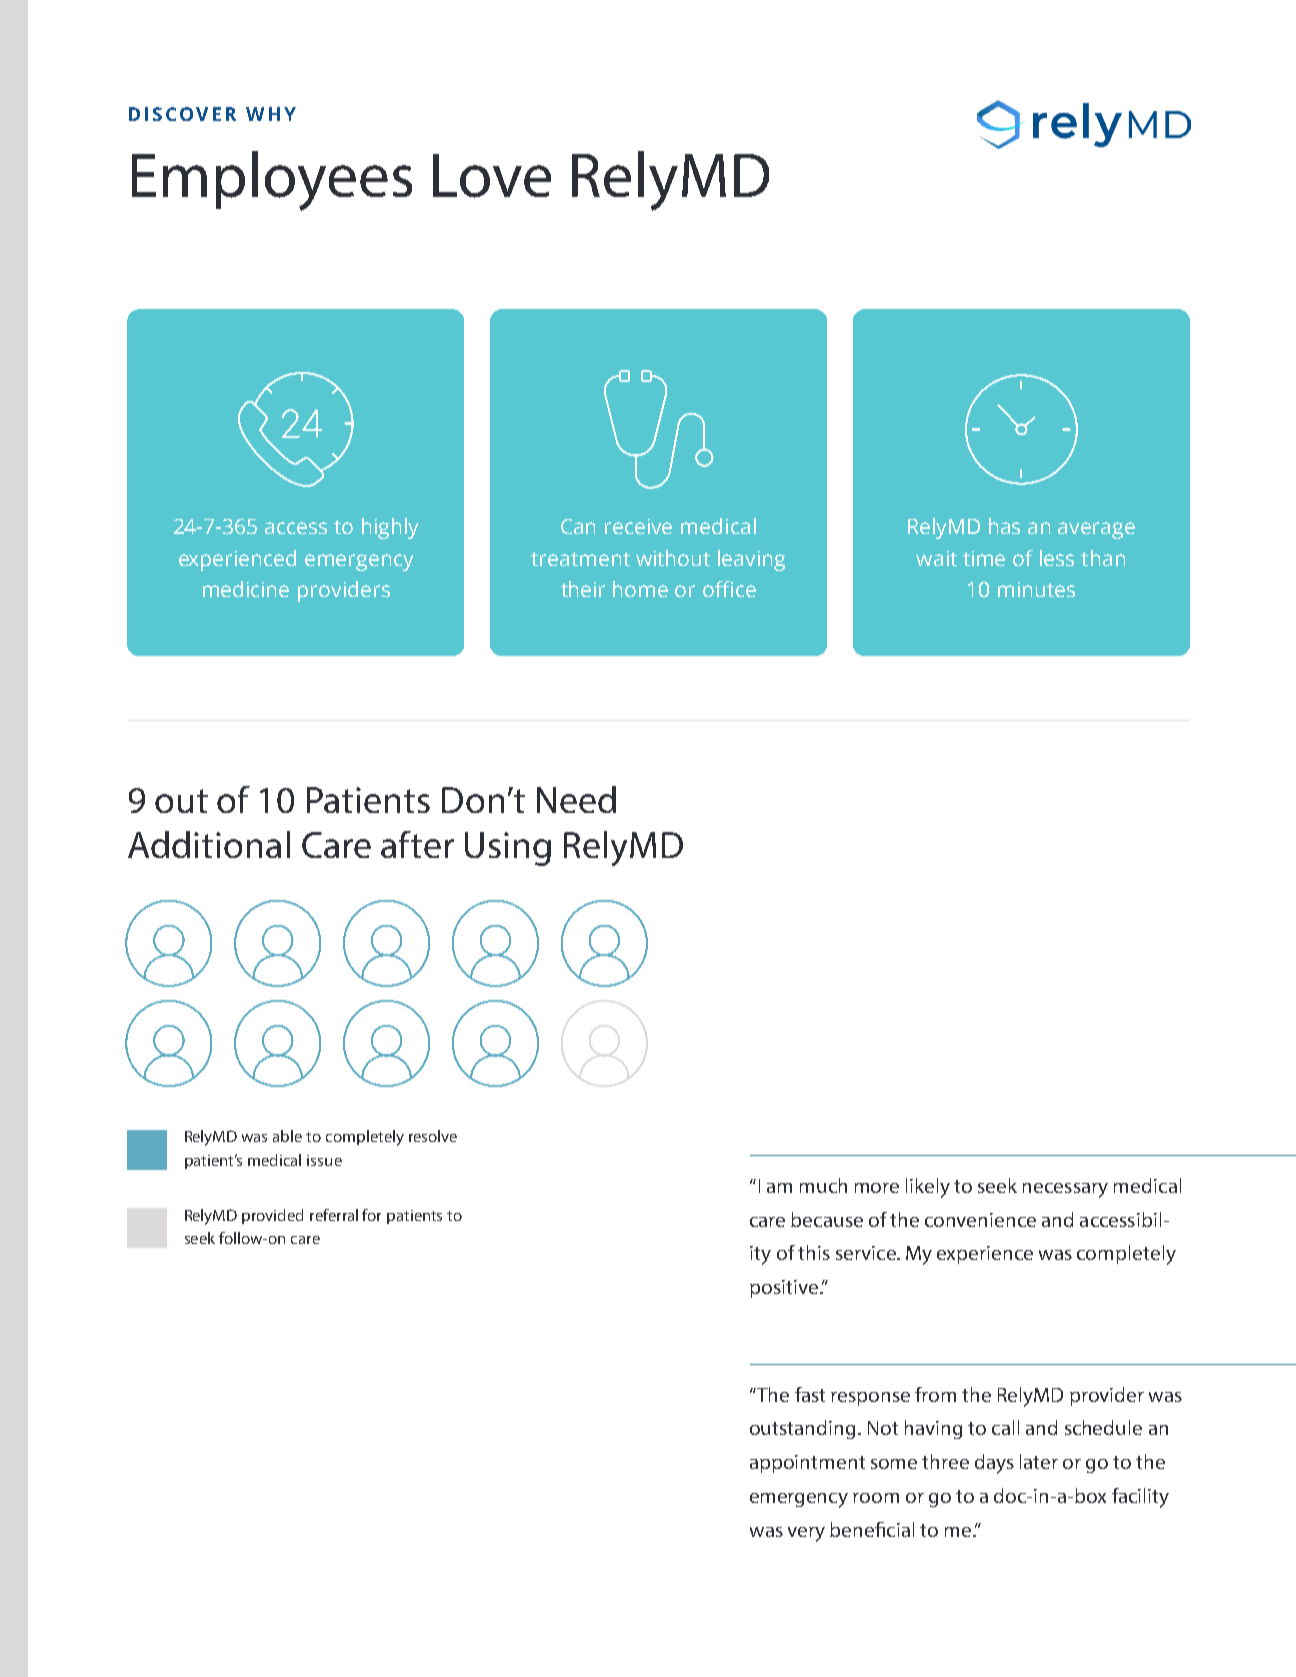  I want to click on Love, so click(492, 176).
